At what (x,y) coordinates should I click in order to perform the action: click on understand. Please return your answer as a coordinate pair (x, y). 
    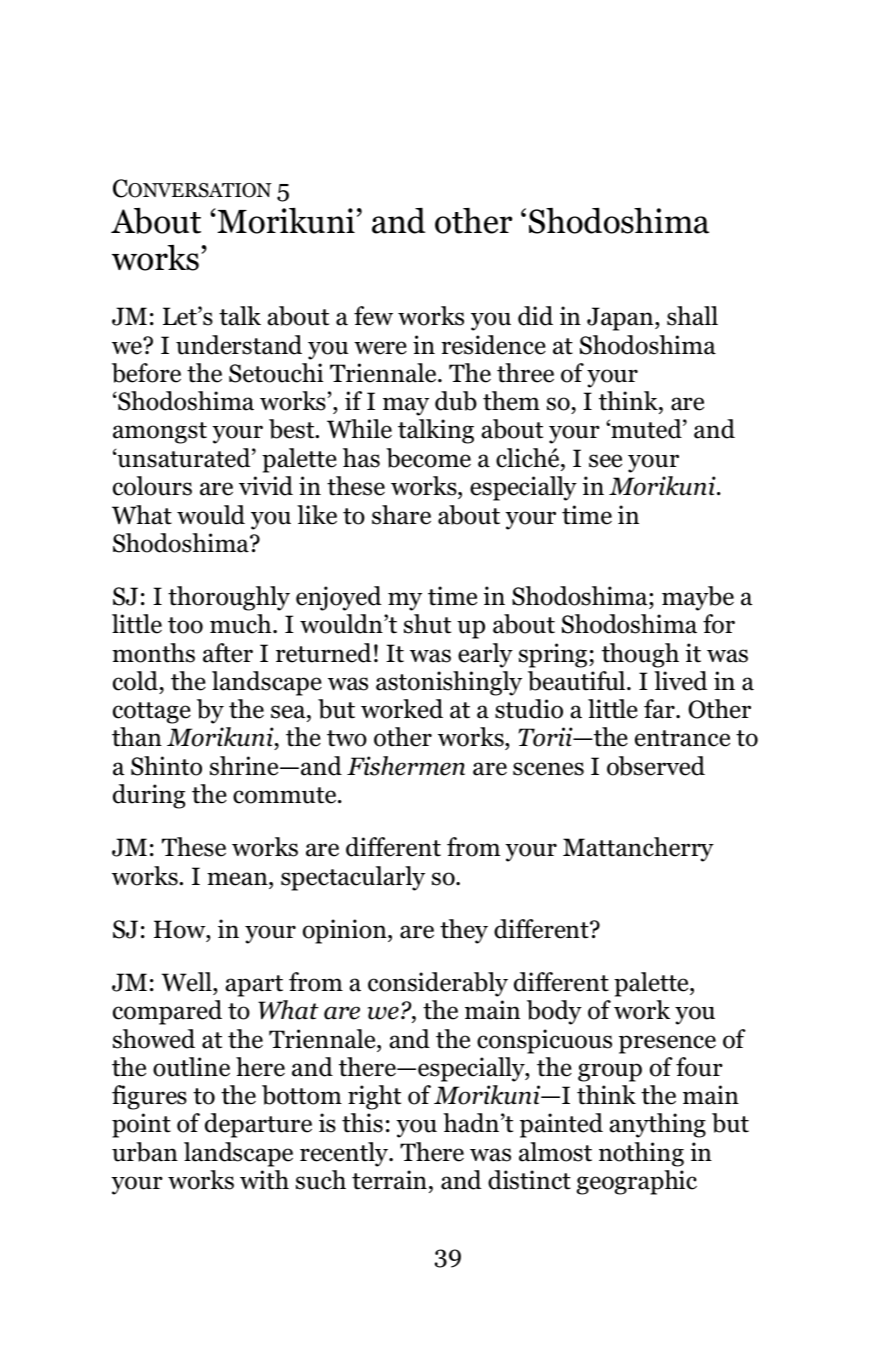
    Looking at the image, I should click on (239, 345).
